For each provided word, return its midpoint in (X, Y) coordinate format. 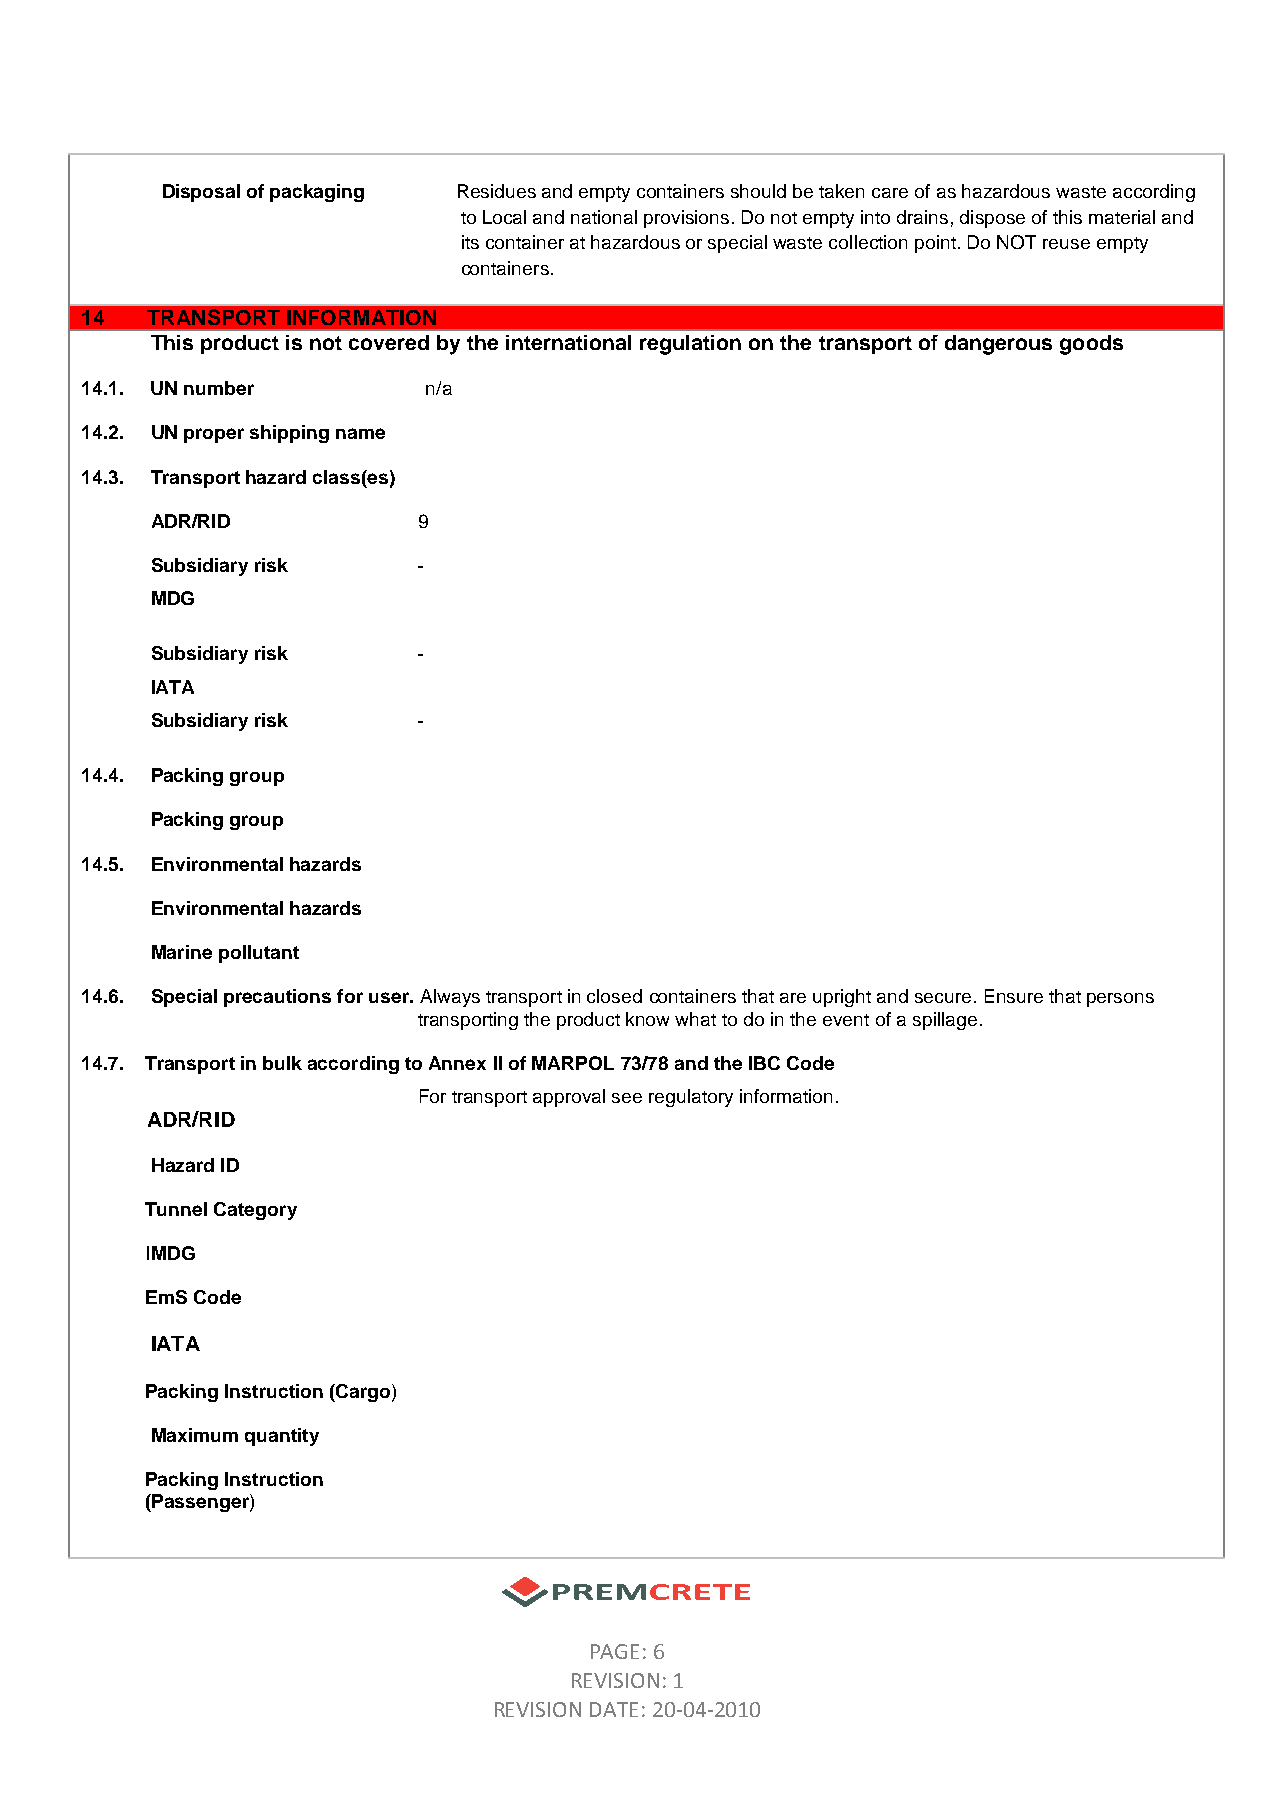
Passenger (201, 1503)
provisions (686, 219)
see (627, 1098)
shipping (289, 434)
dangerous (998, 345)
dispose (992, 219)
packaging (317, 193)
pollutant (259, 954)
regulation (690, 345)
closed (614, 996)
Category (255, 1211)
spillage (945, 1021)
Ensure (1014, 996)
